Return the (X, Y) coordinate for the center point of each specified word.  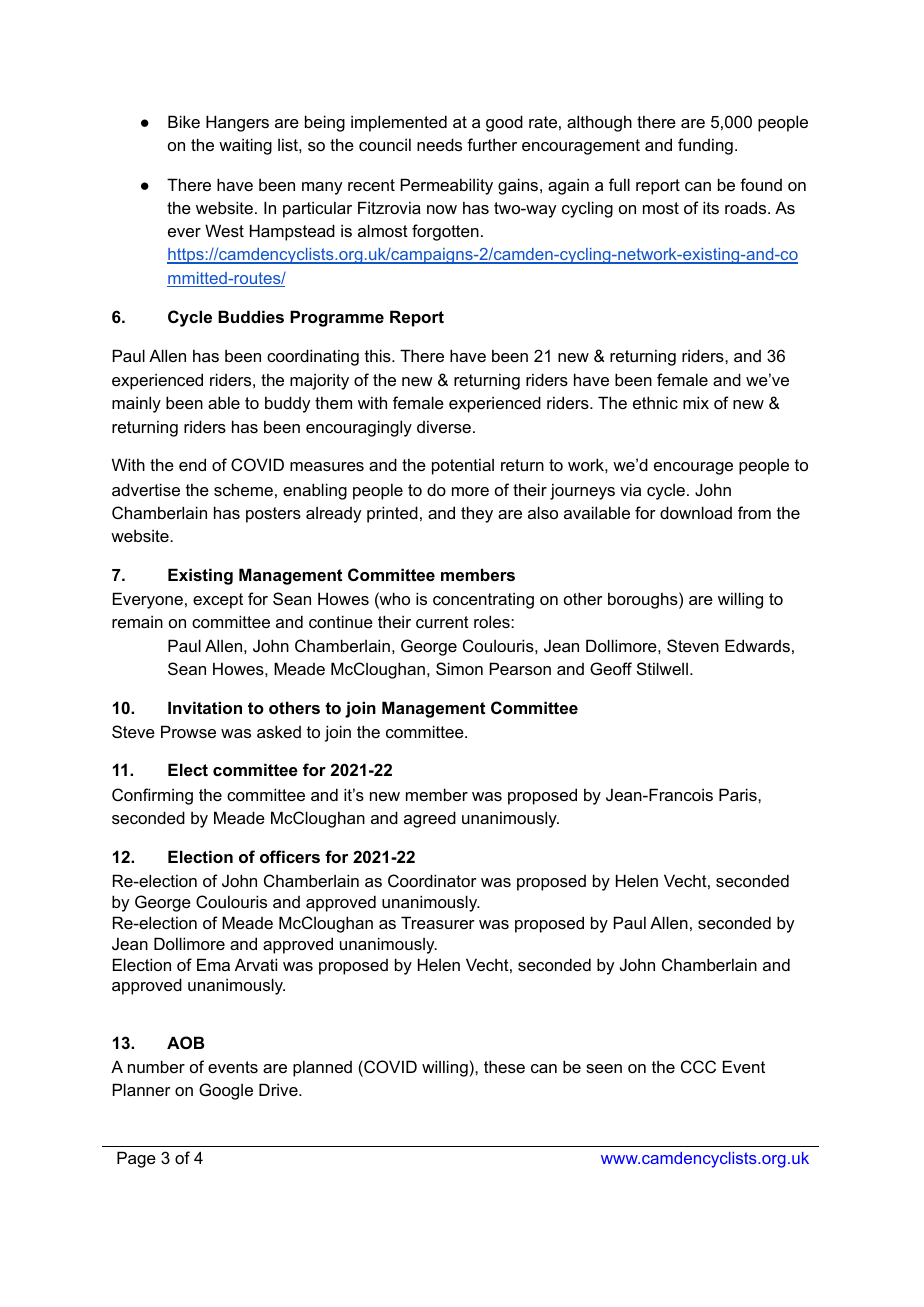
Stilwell (662, 668)
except (218, 601)
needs (439, 144)
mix (696, 402)
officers (290, 856)
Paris (739, 794)
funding (705, 146)
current (442, 622)
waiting (245, 146)
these (504, 1066)
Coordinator (432, 880)
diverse (444, 426)
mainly (136, 404)
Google (226, 1091)
